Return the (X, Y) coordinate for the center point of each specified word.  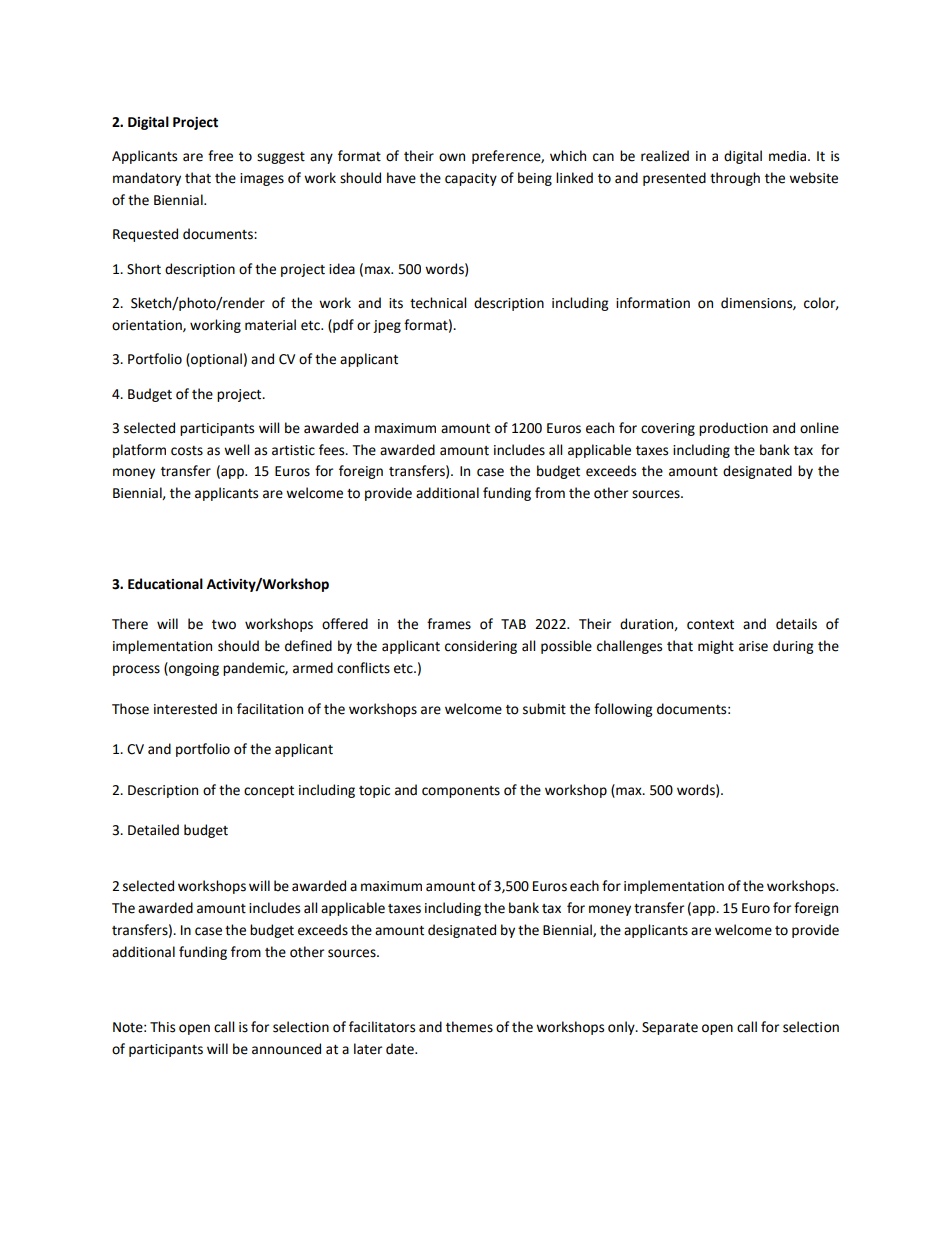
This (162, 1027)
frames (449, 624)
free (220, 156)
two (224, 625)
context (710, 625)
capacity (471, 179)
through (735, 179)
